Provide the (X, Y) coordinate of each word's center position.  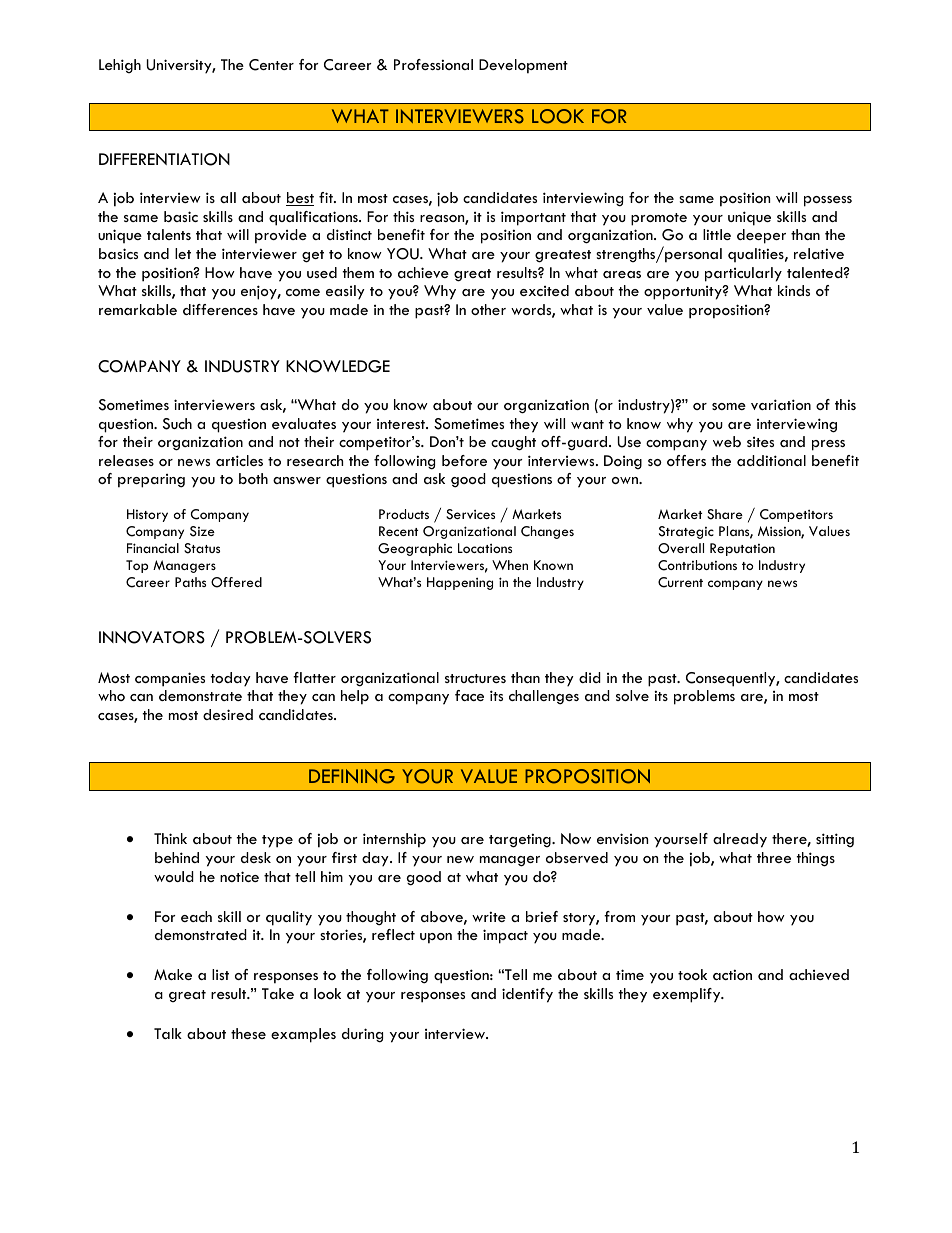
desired (228, 714)
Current (680, 582)
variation (781, 404)
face (469, 695)
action (732, 974)
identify (527, 995)
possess (828, 201)
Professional (433, 64)
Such (177, 424)
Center (271, 65)
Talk (168, 1033)
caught (513, 443)
